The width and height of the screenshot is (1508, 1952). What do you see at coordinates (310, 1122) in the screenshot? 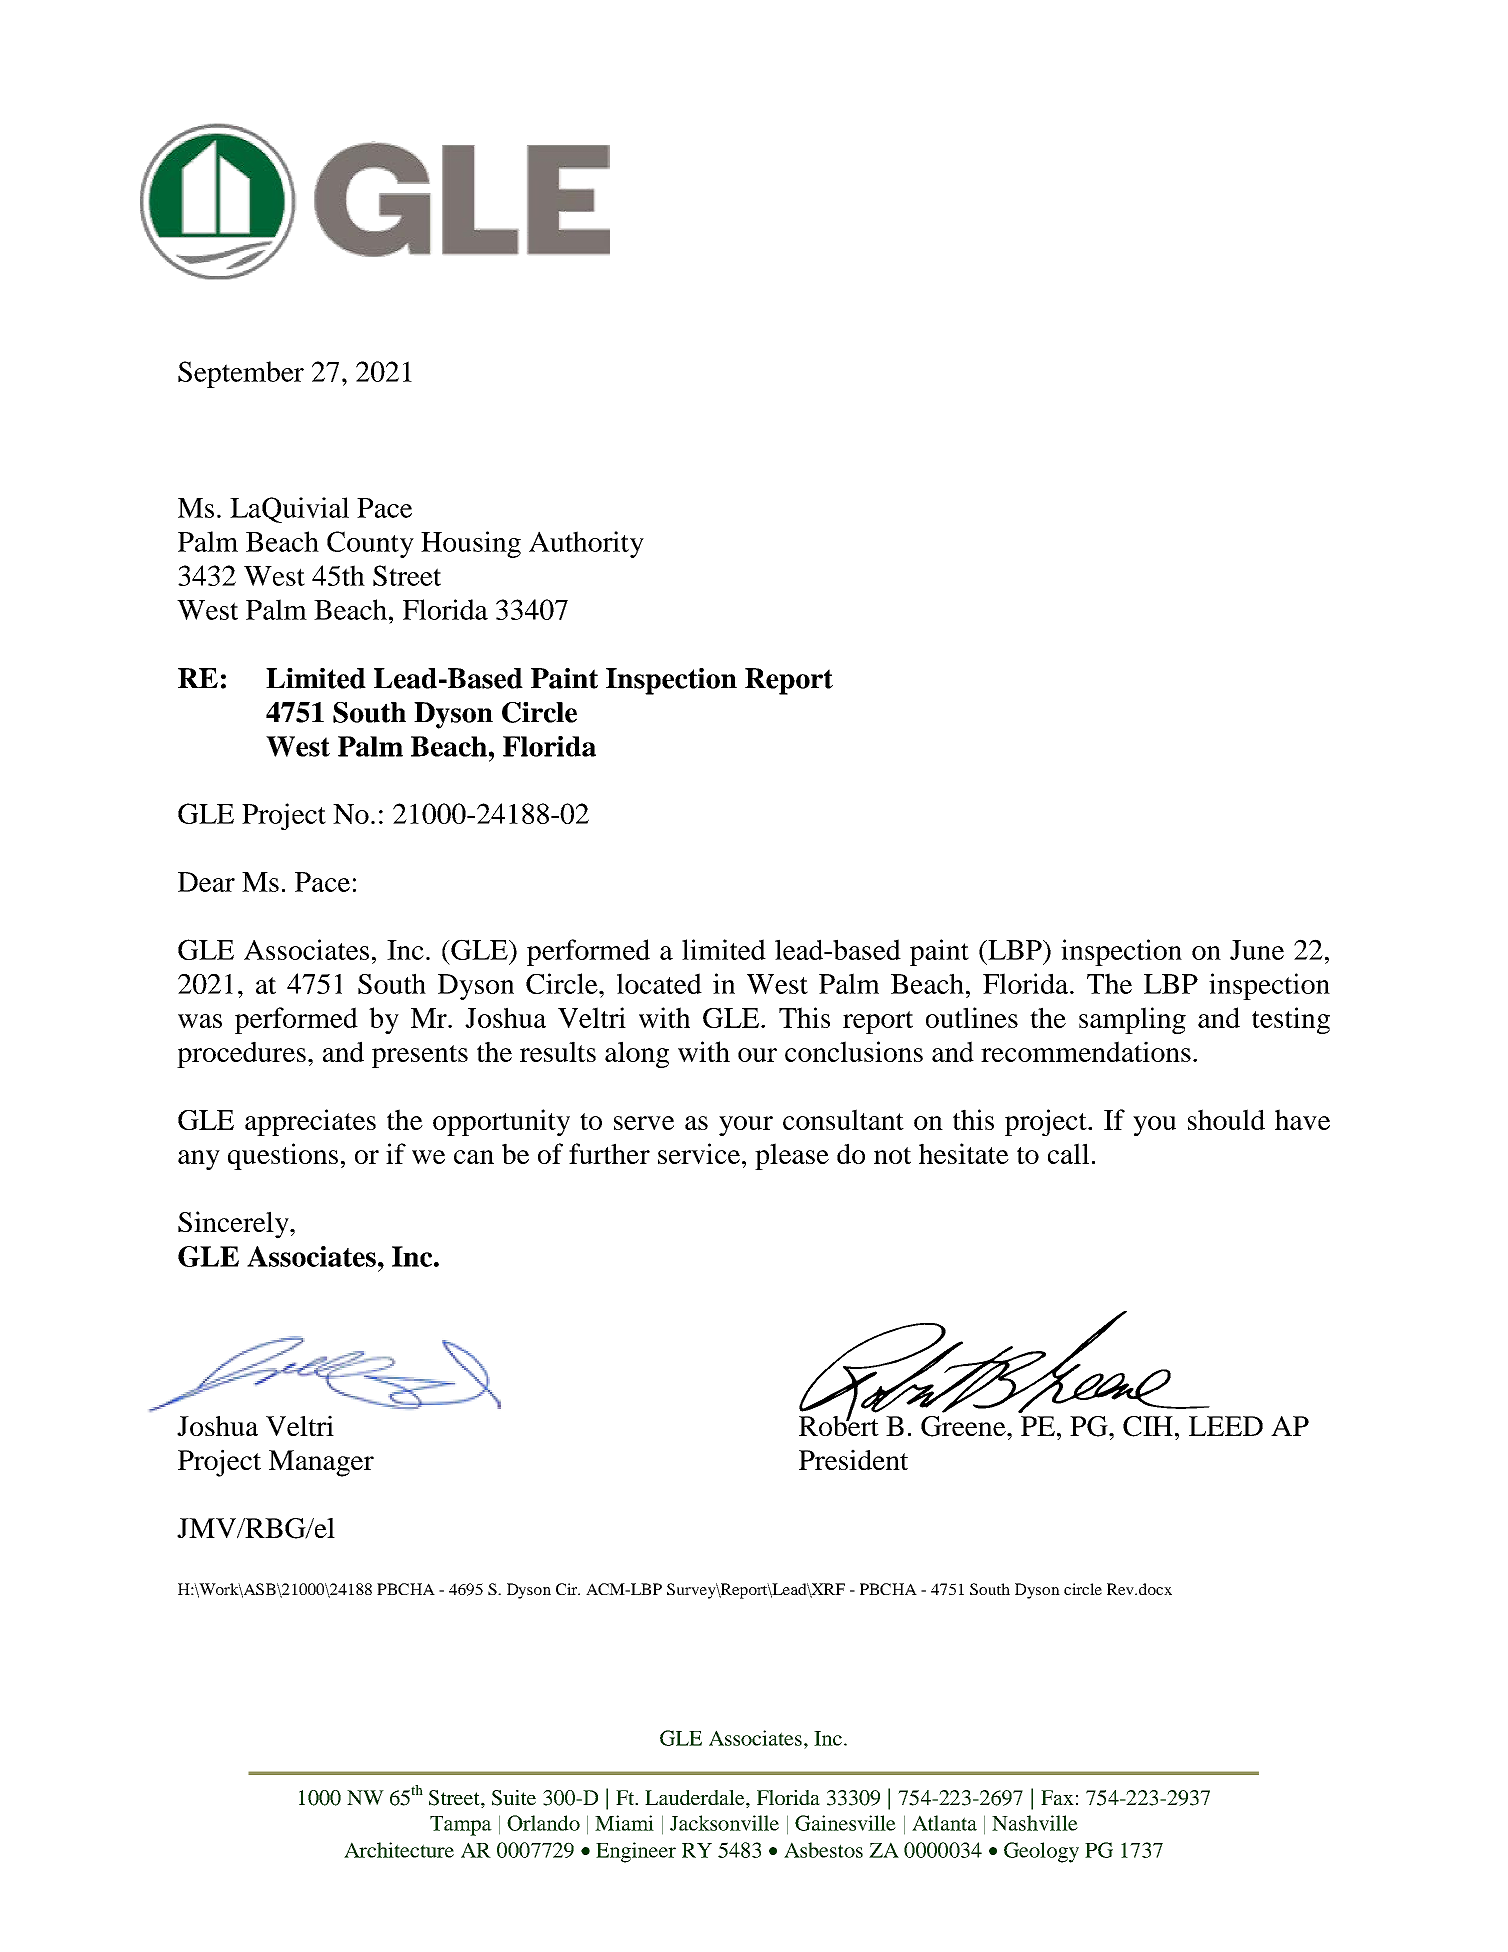
I see `appreciates` at bounding box center [310, 1122].
